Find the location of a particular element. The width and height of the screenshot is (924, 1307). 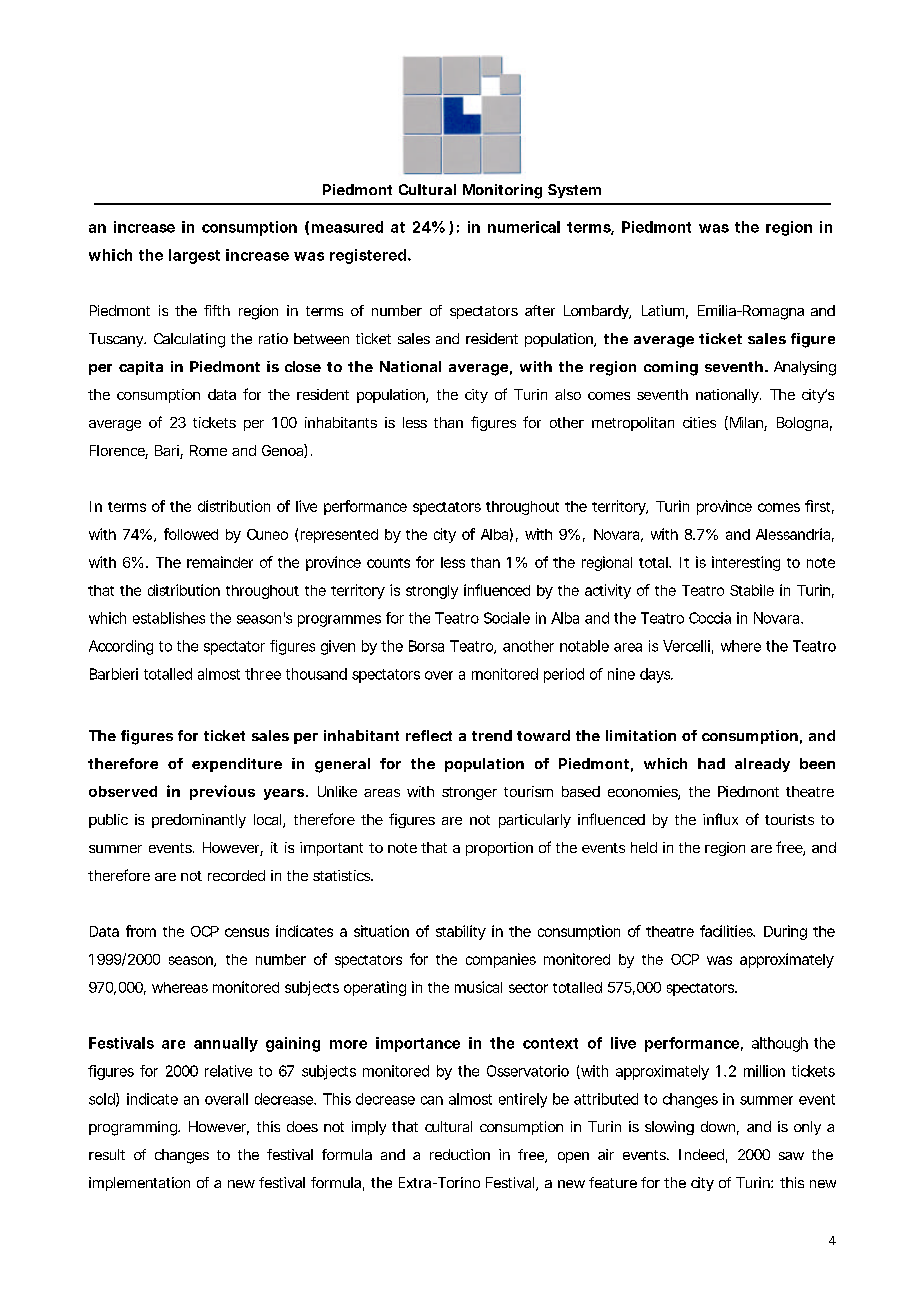

from is located at coordinates (141, 931).
